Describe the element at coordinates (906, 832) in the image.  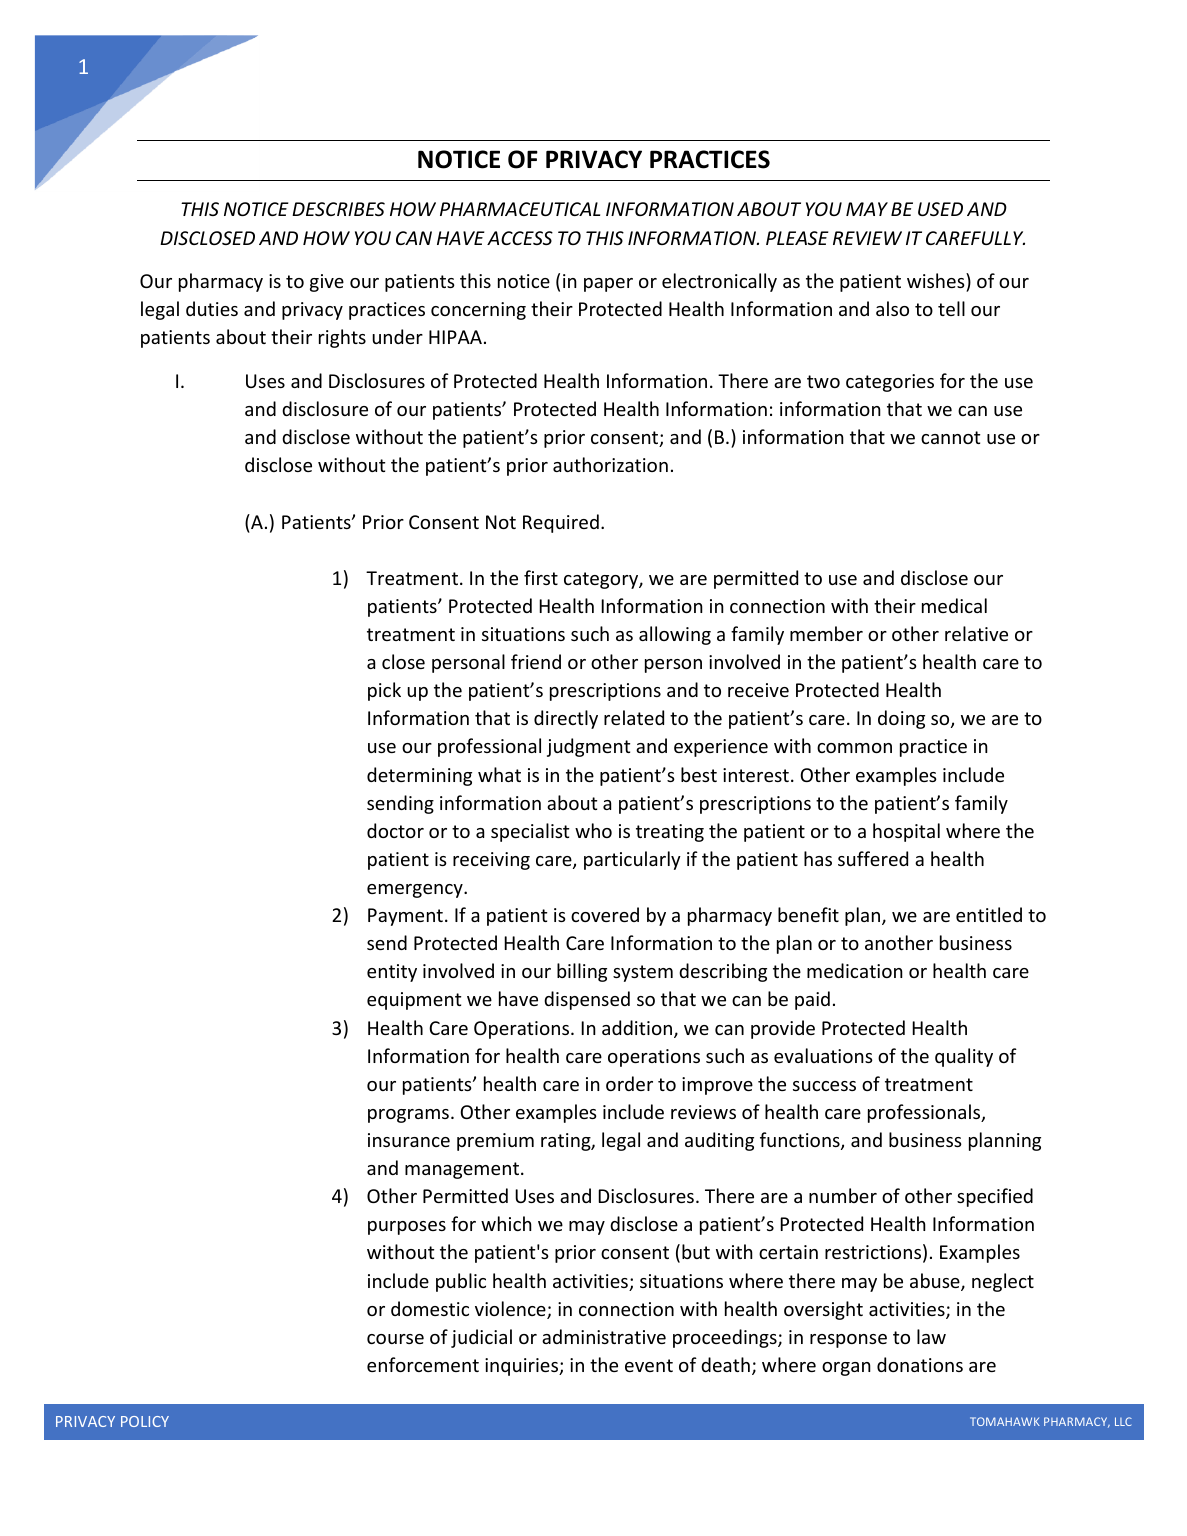
I see `hospital` at that location.
